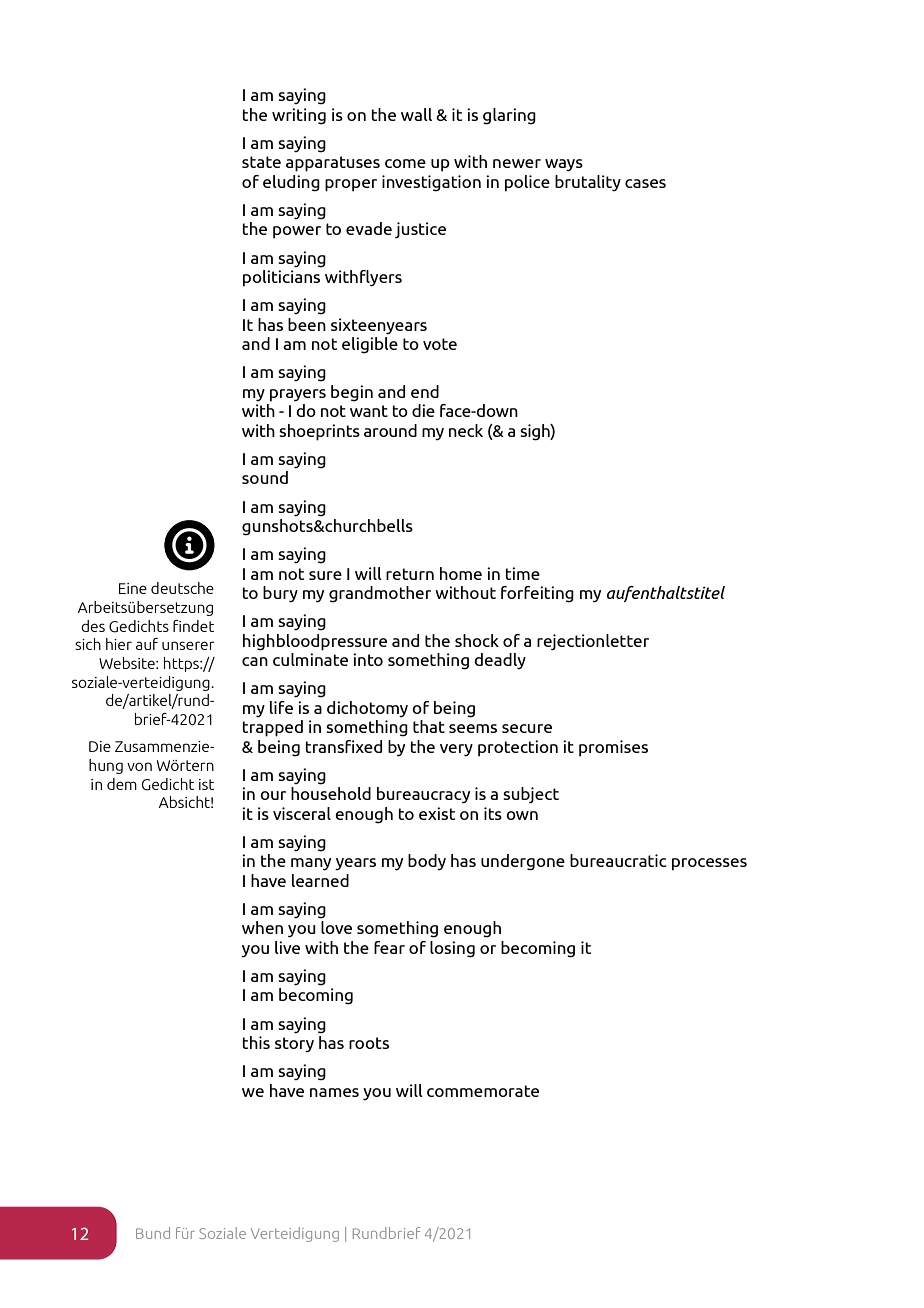  Describe the element at coordinates (613, 748) in the image. I see `promises` at that location.
